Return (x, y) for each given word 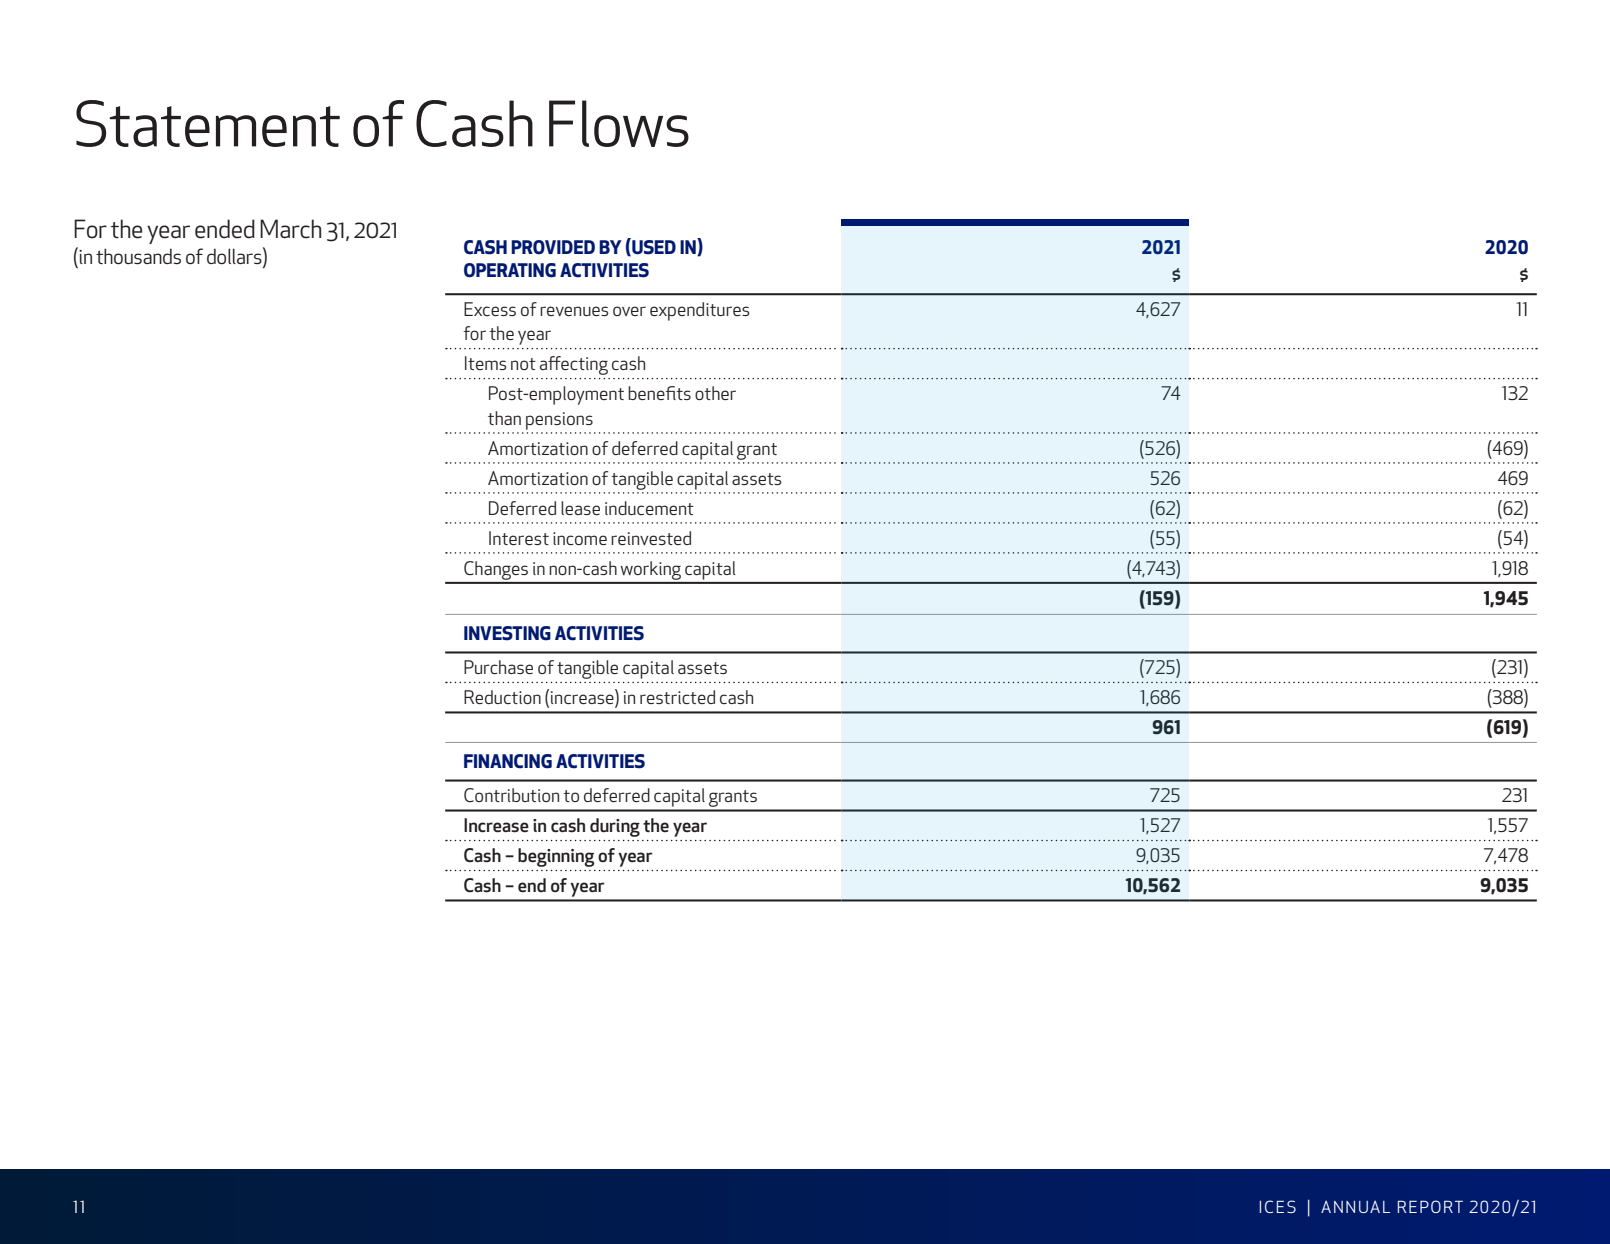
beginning (556, 857)
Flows (619, 123)
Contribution (511, 795)
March (290, 229)
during (615, 827)
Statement (208, 123)
